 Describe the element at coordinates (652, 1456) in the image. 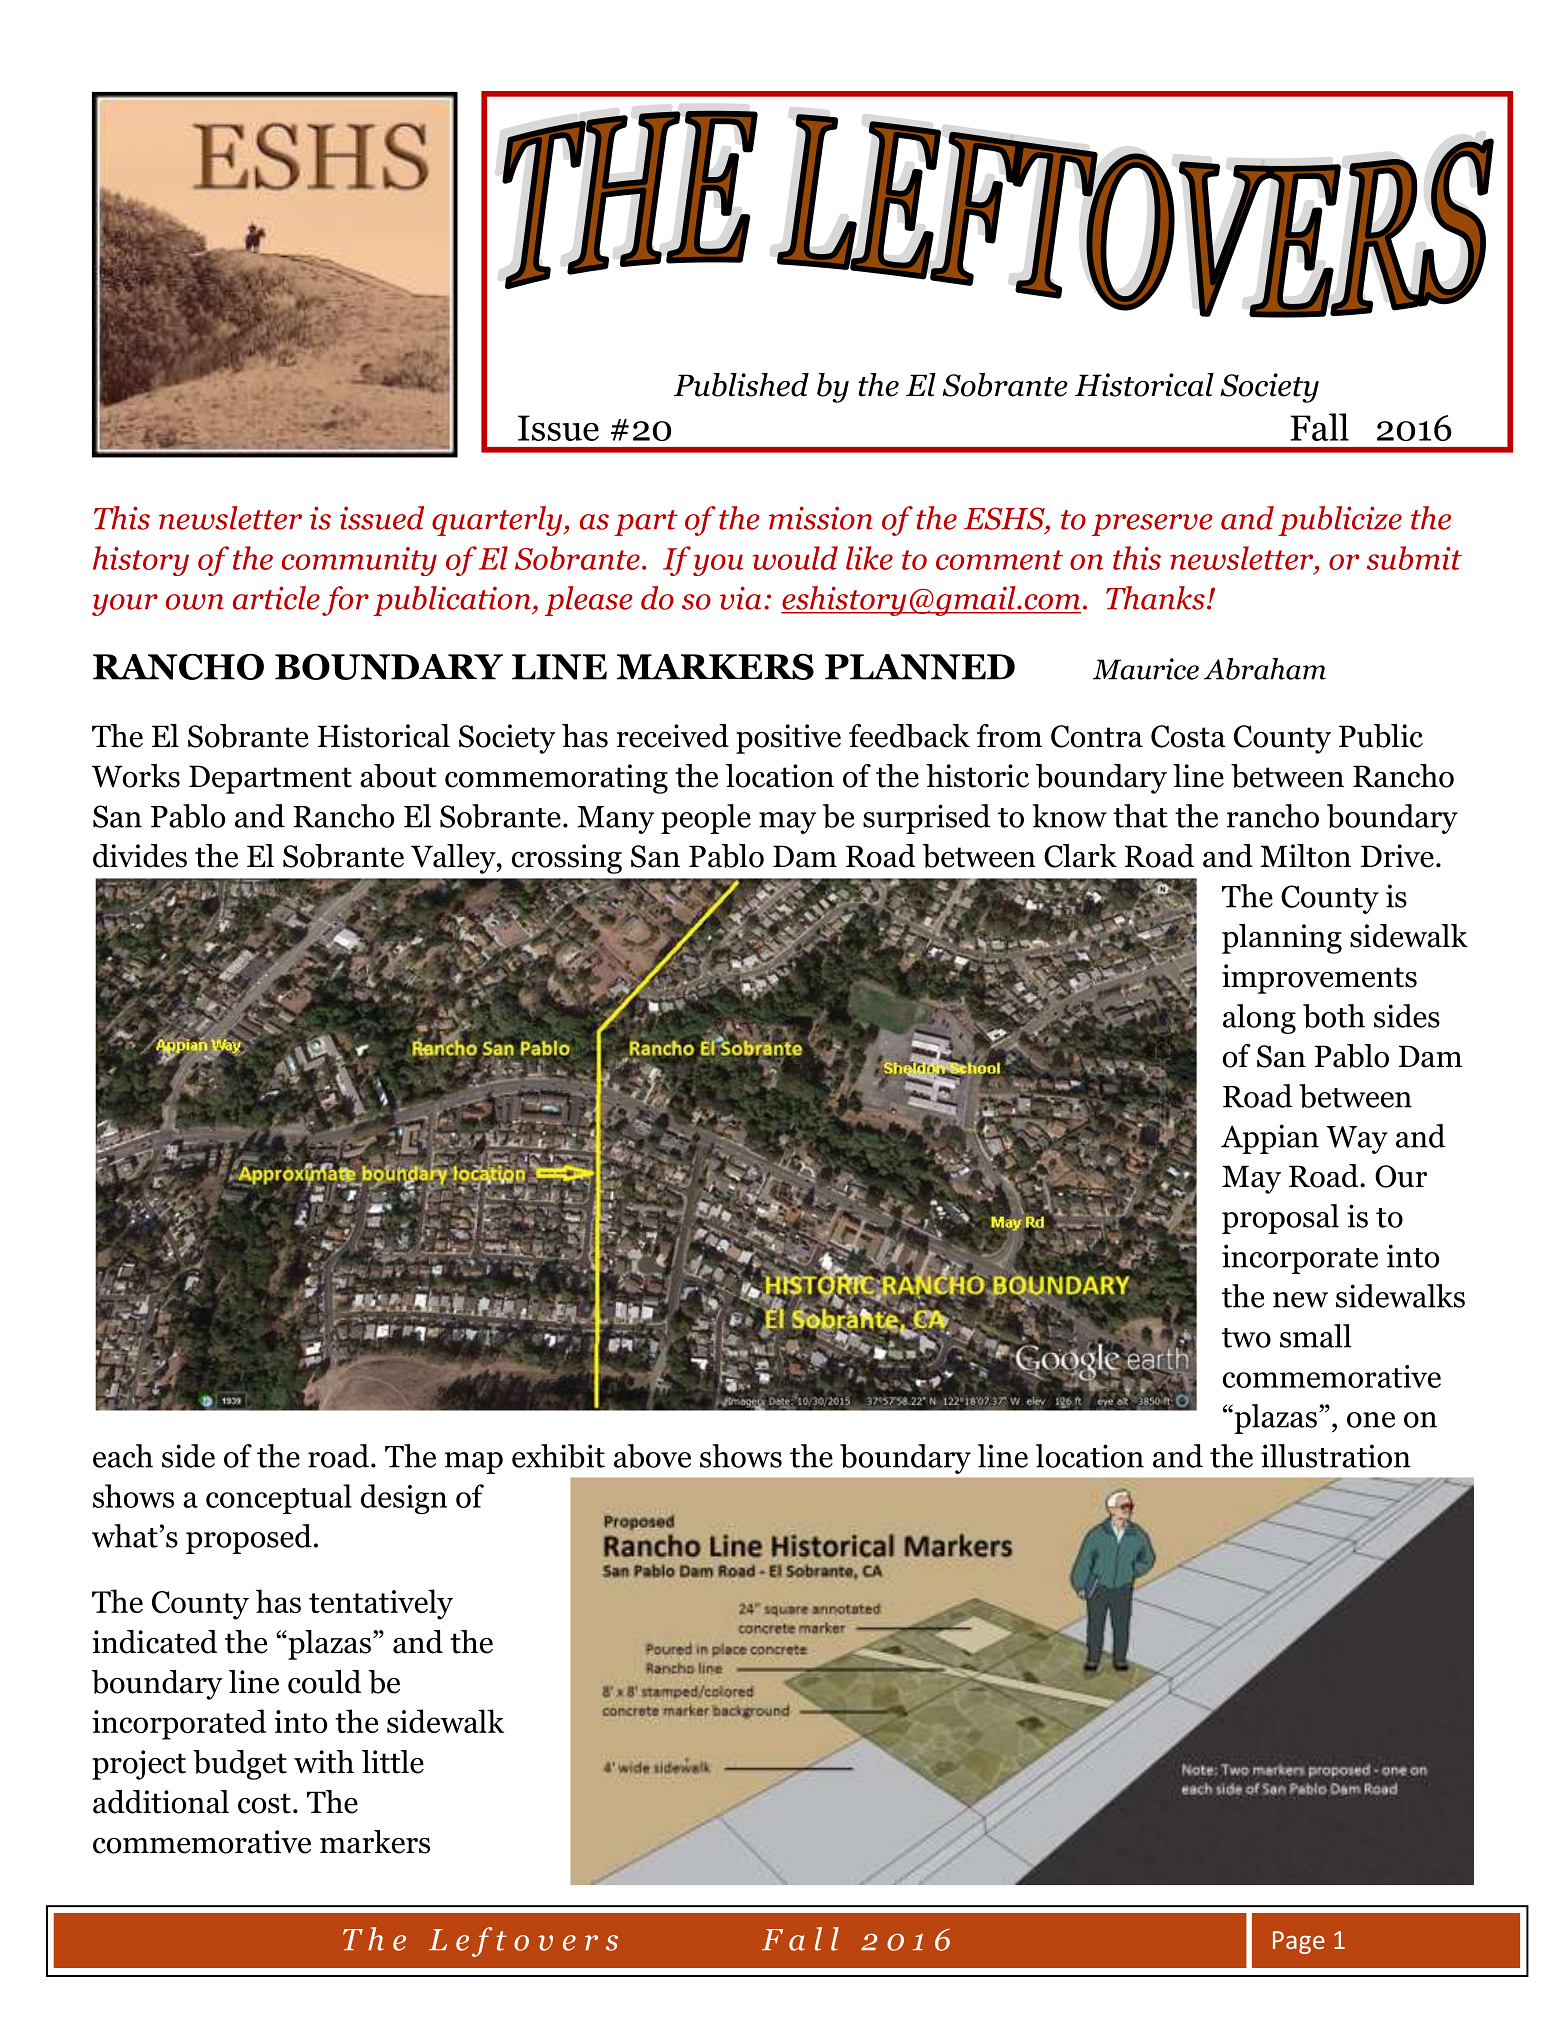

I see `above` at that location.
